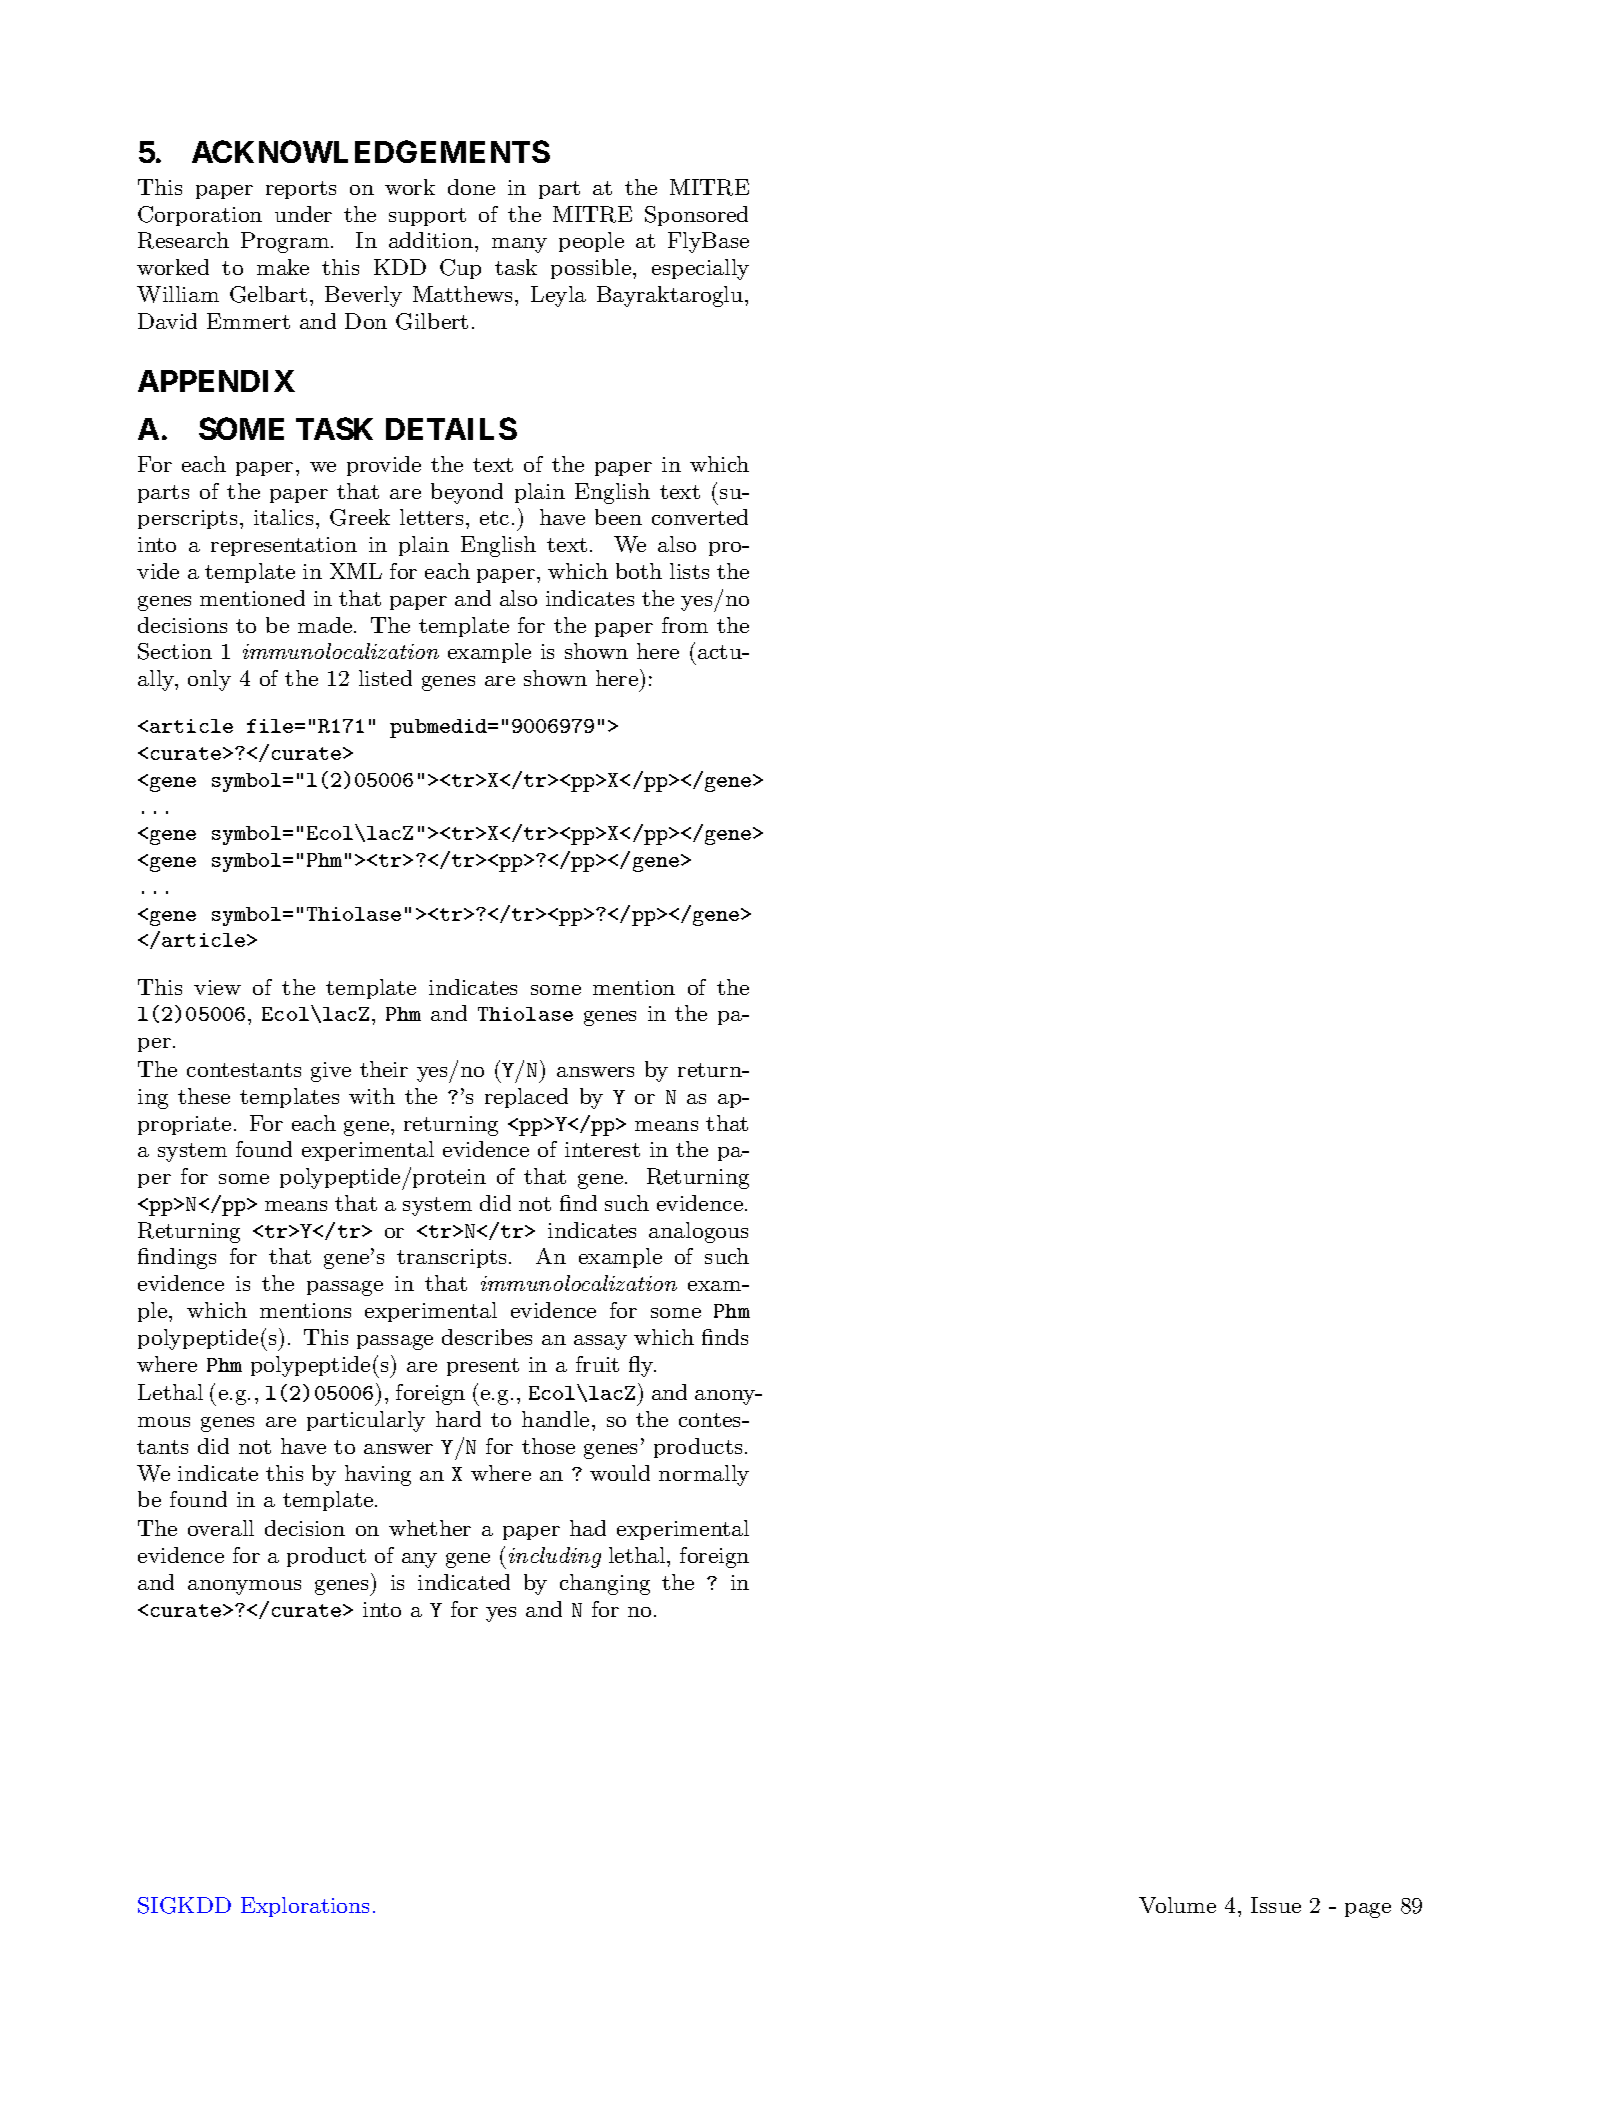  What do you see at coordinates (602, 1149) in the screenshot?
I see `interest` at bounding box center [602, 1149].
